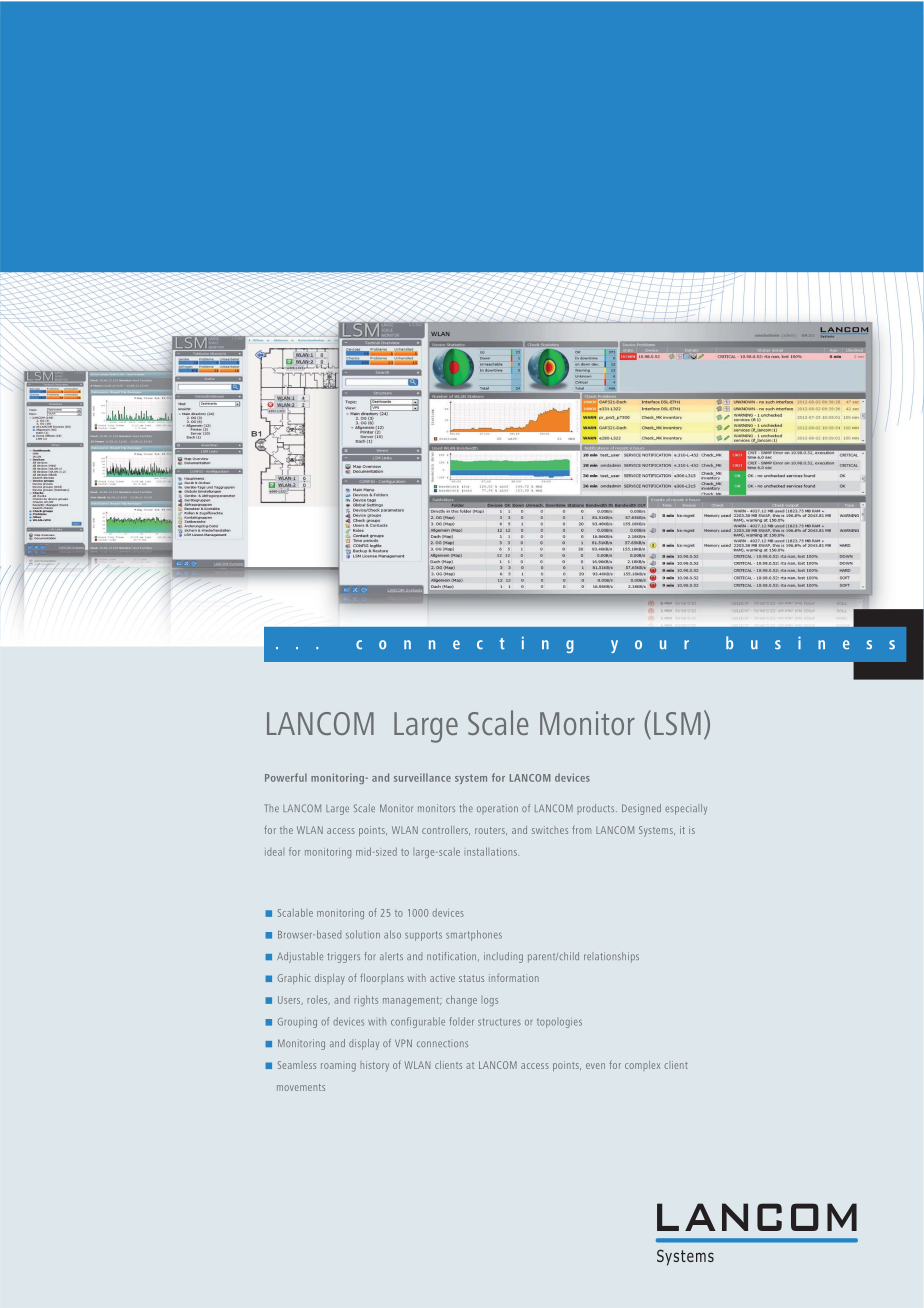  Describe the element at coordinates (422, 777) in the screenshot. I see `surveillance` at that location.
